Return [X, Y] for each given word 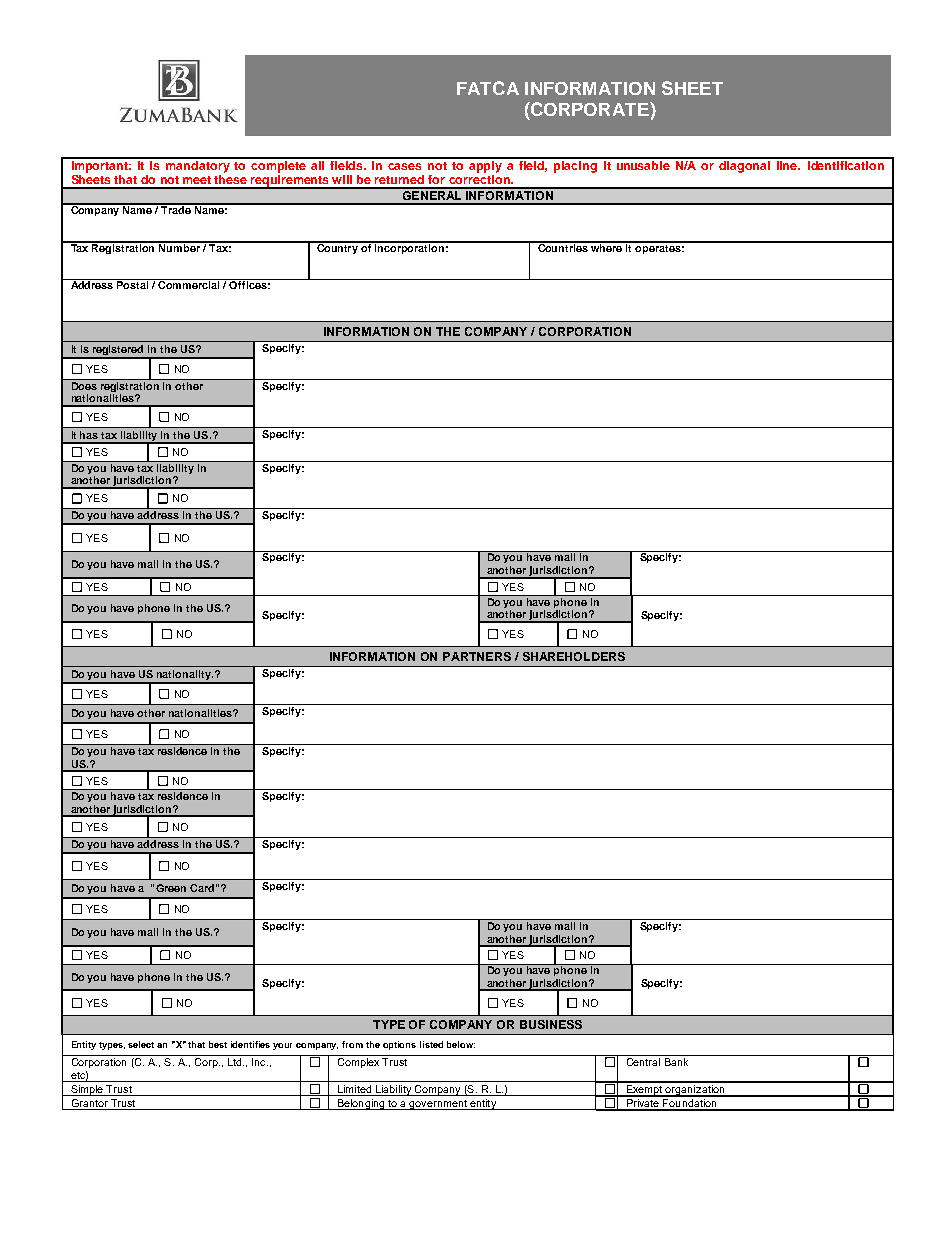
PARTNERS [477, 656]
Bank [676, 1062]
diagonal [745, 165]
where [607, 247]
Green [171, 888]
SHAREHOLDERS [574, 656]
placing [576, 165]
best [218, 1044]
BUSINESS [551, 1024]
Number [179, 247]
